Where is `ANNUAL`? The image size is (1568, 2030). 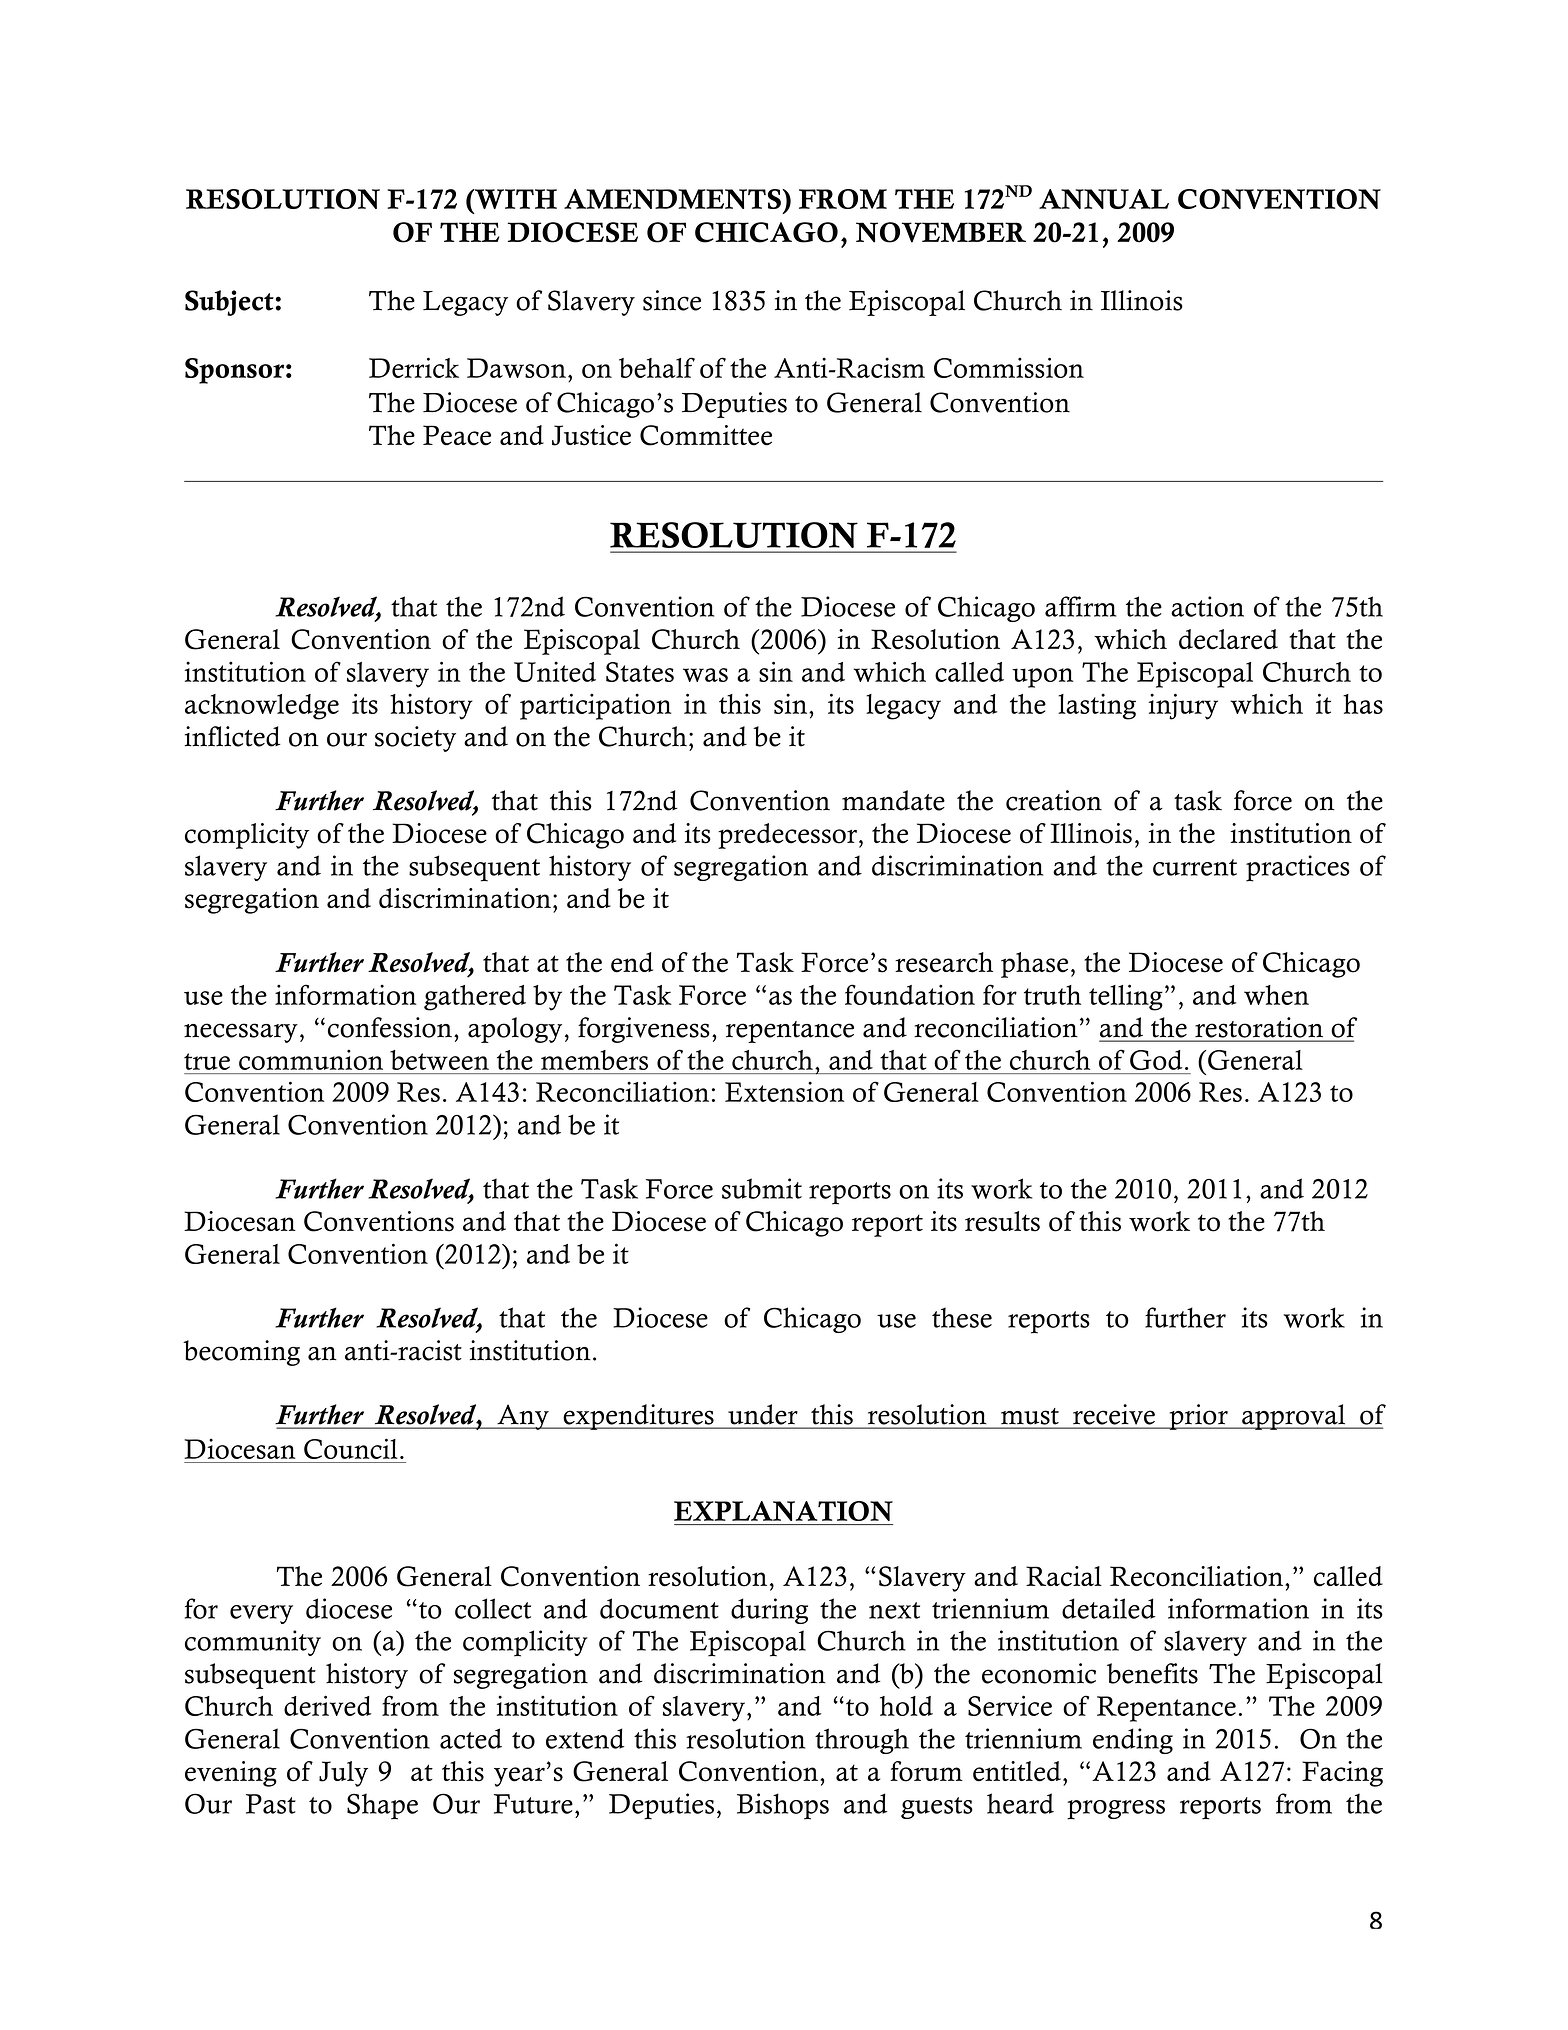 ANNUAL is located at coordinates (1104, 199).
